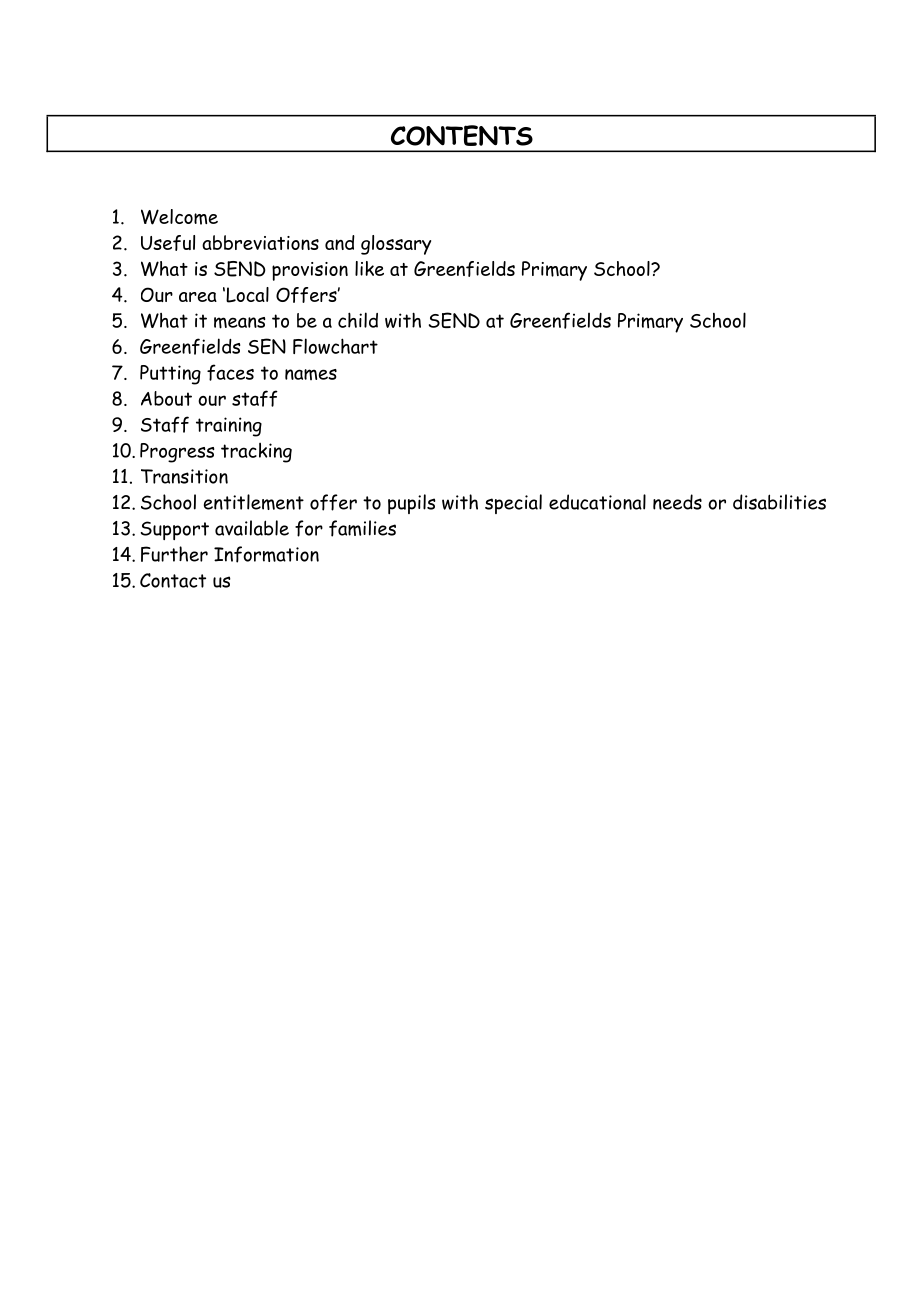 This image has width=924, height=1307. I want to click on area, so click(198, 297).
